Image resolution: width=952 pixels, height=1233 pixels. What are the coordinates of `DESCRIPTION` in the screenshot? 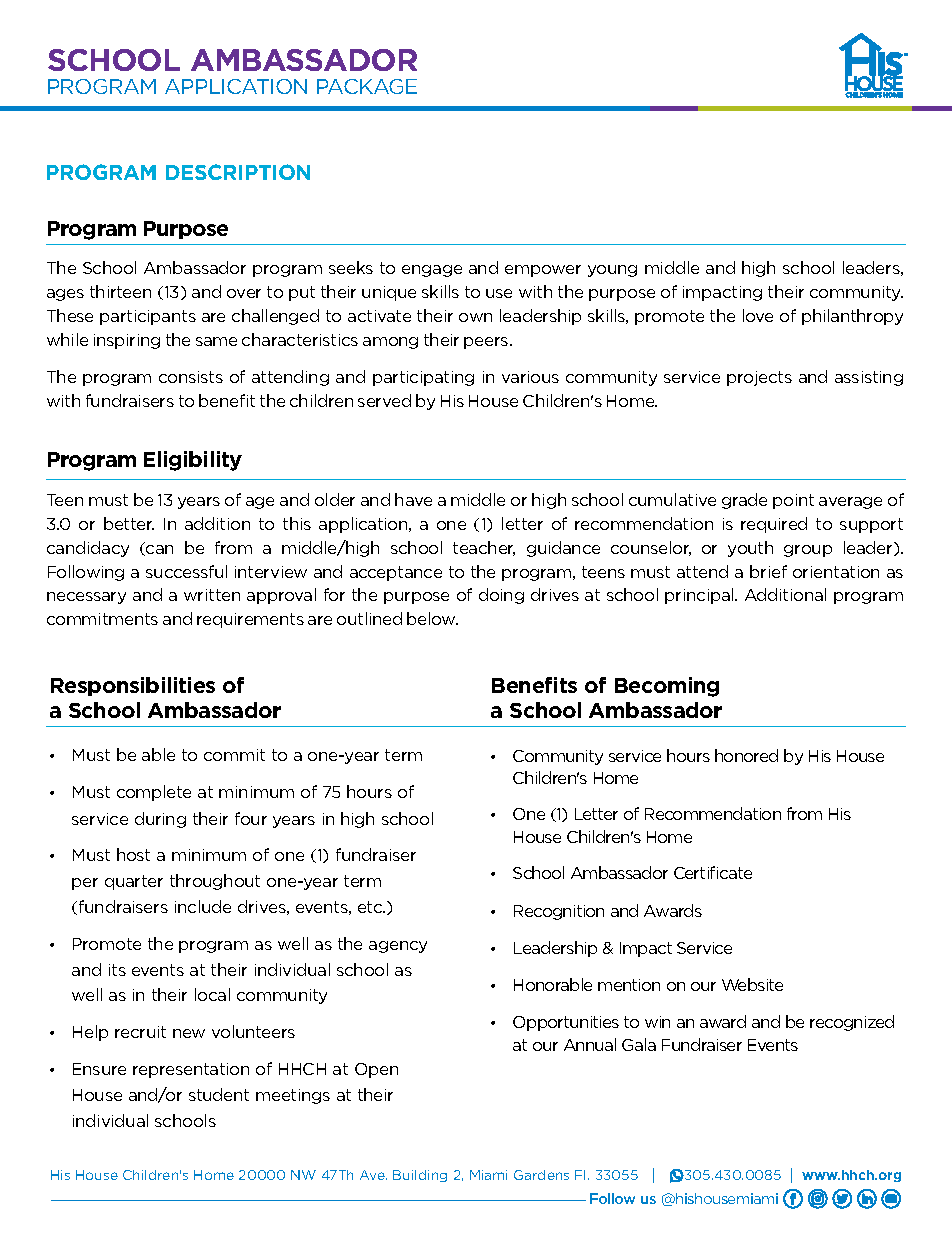 It's located at (238, 172).
